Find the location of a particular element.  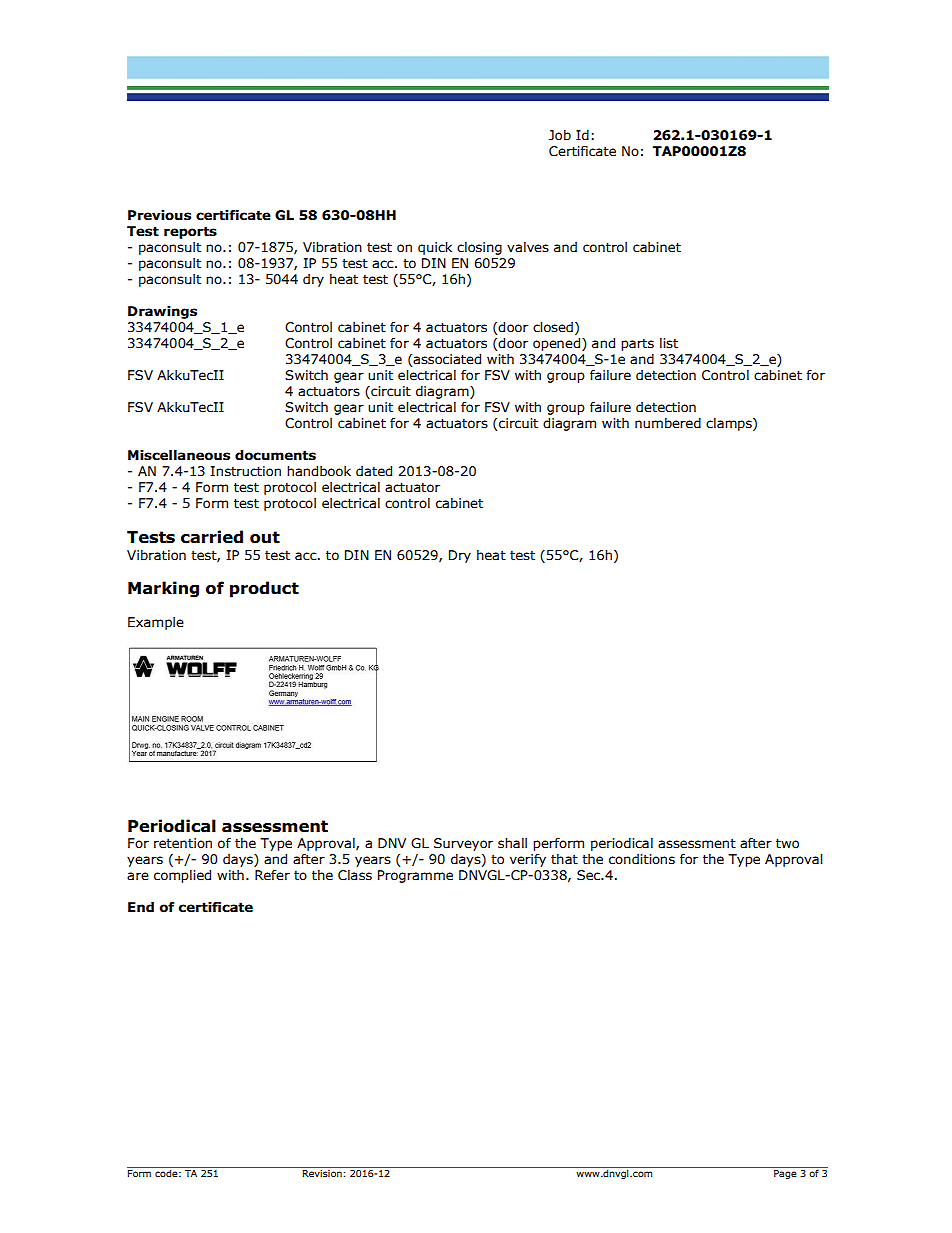

closing is located at coordinates (479, 248).
